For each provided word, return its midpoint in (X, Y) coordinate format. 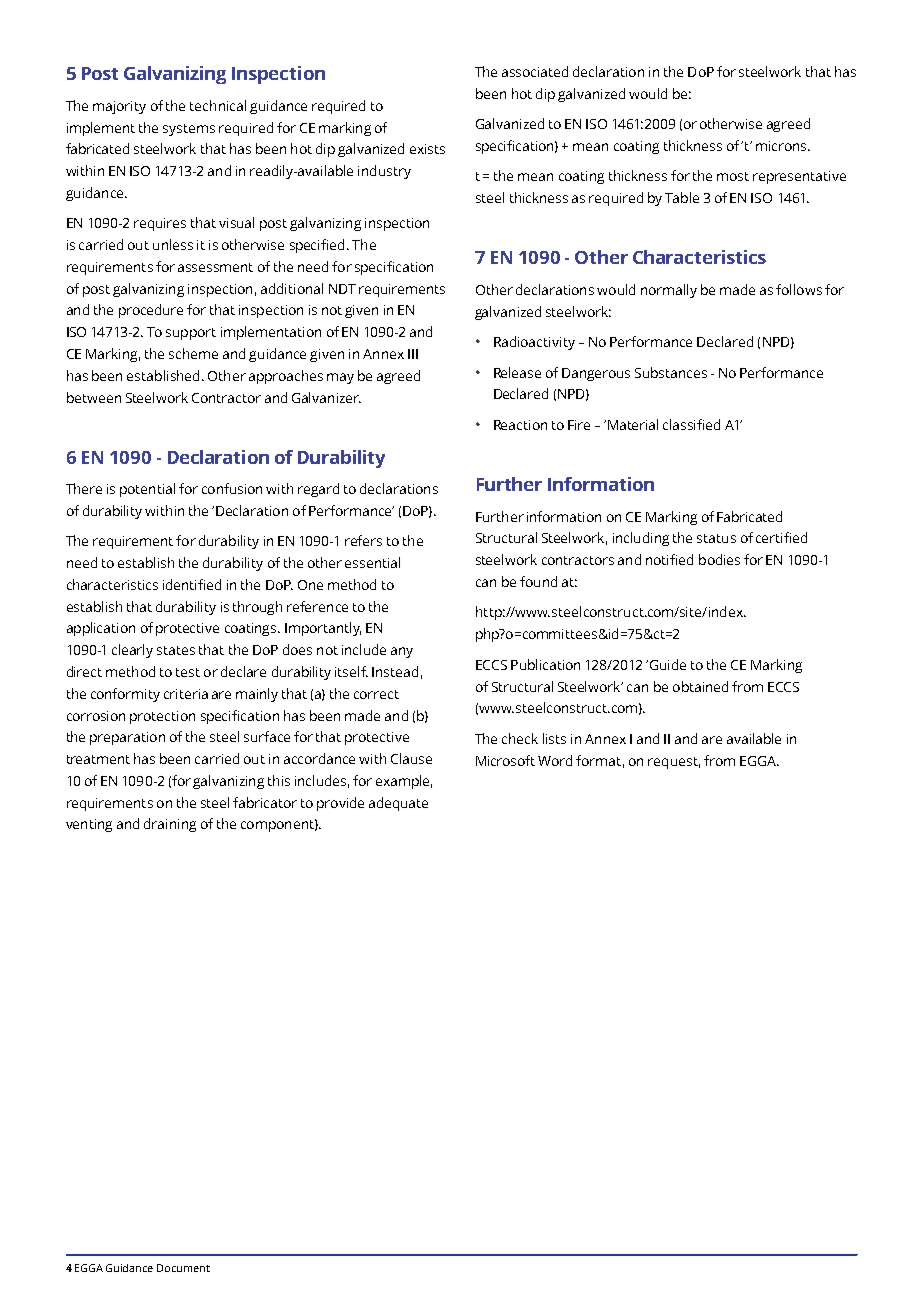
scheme (193, 353)
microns (782, 146)
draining (170, 825)
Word (555, 760)
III (413, 354)
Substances (671, 372)
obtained (700, 686)
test (188, 672)
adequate (398, 804)
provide (340, 804)
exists (427, 149)
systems (189, 130)
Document (183, 1268)
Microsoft (505, 760)
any (402, 652)
